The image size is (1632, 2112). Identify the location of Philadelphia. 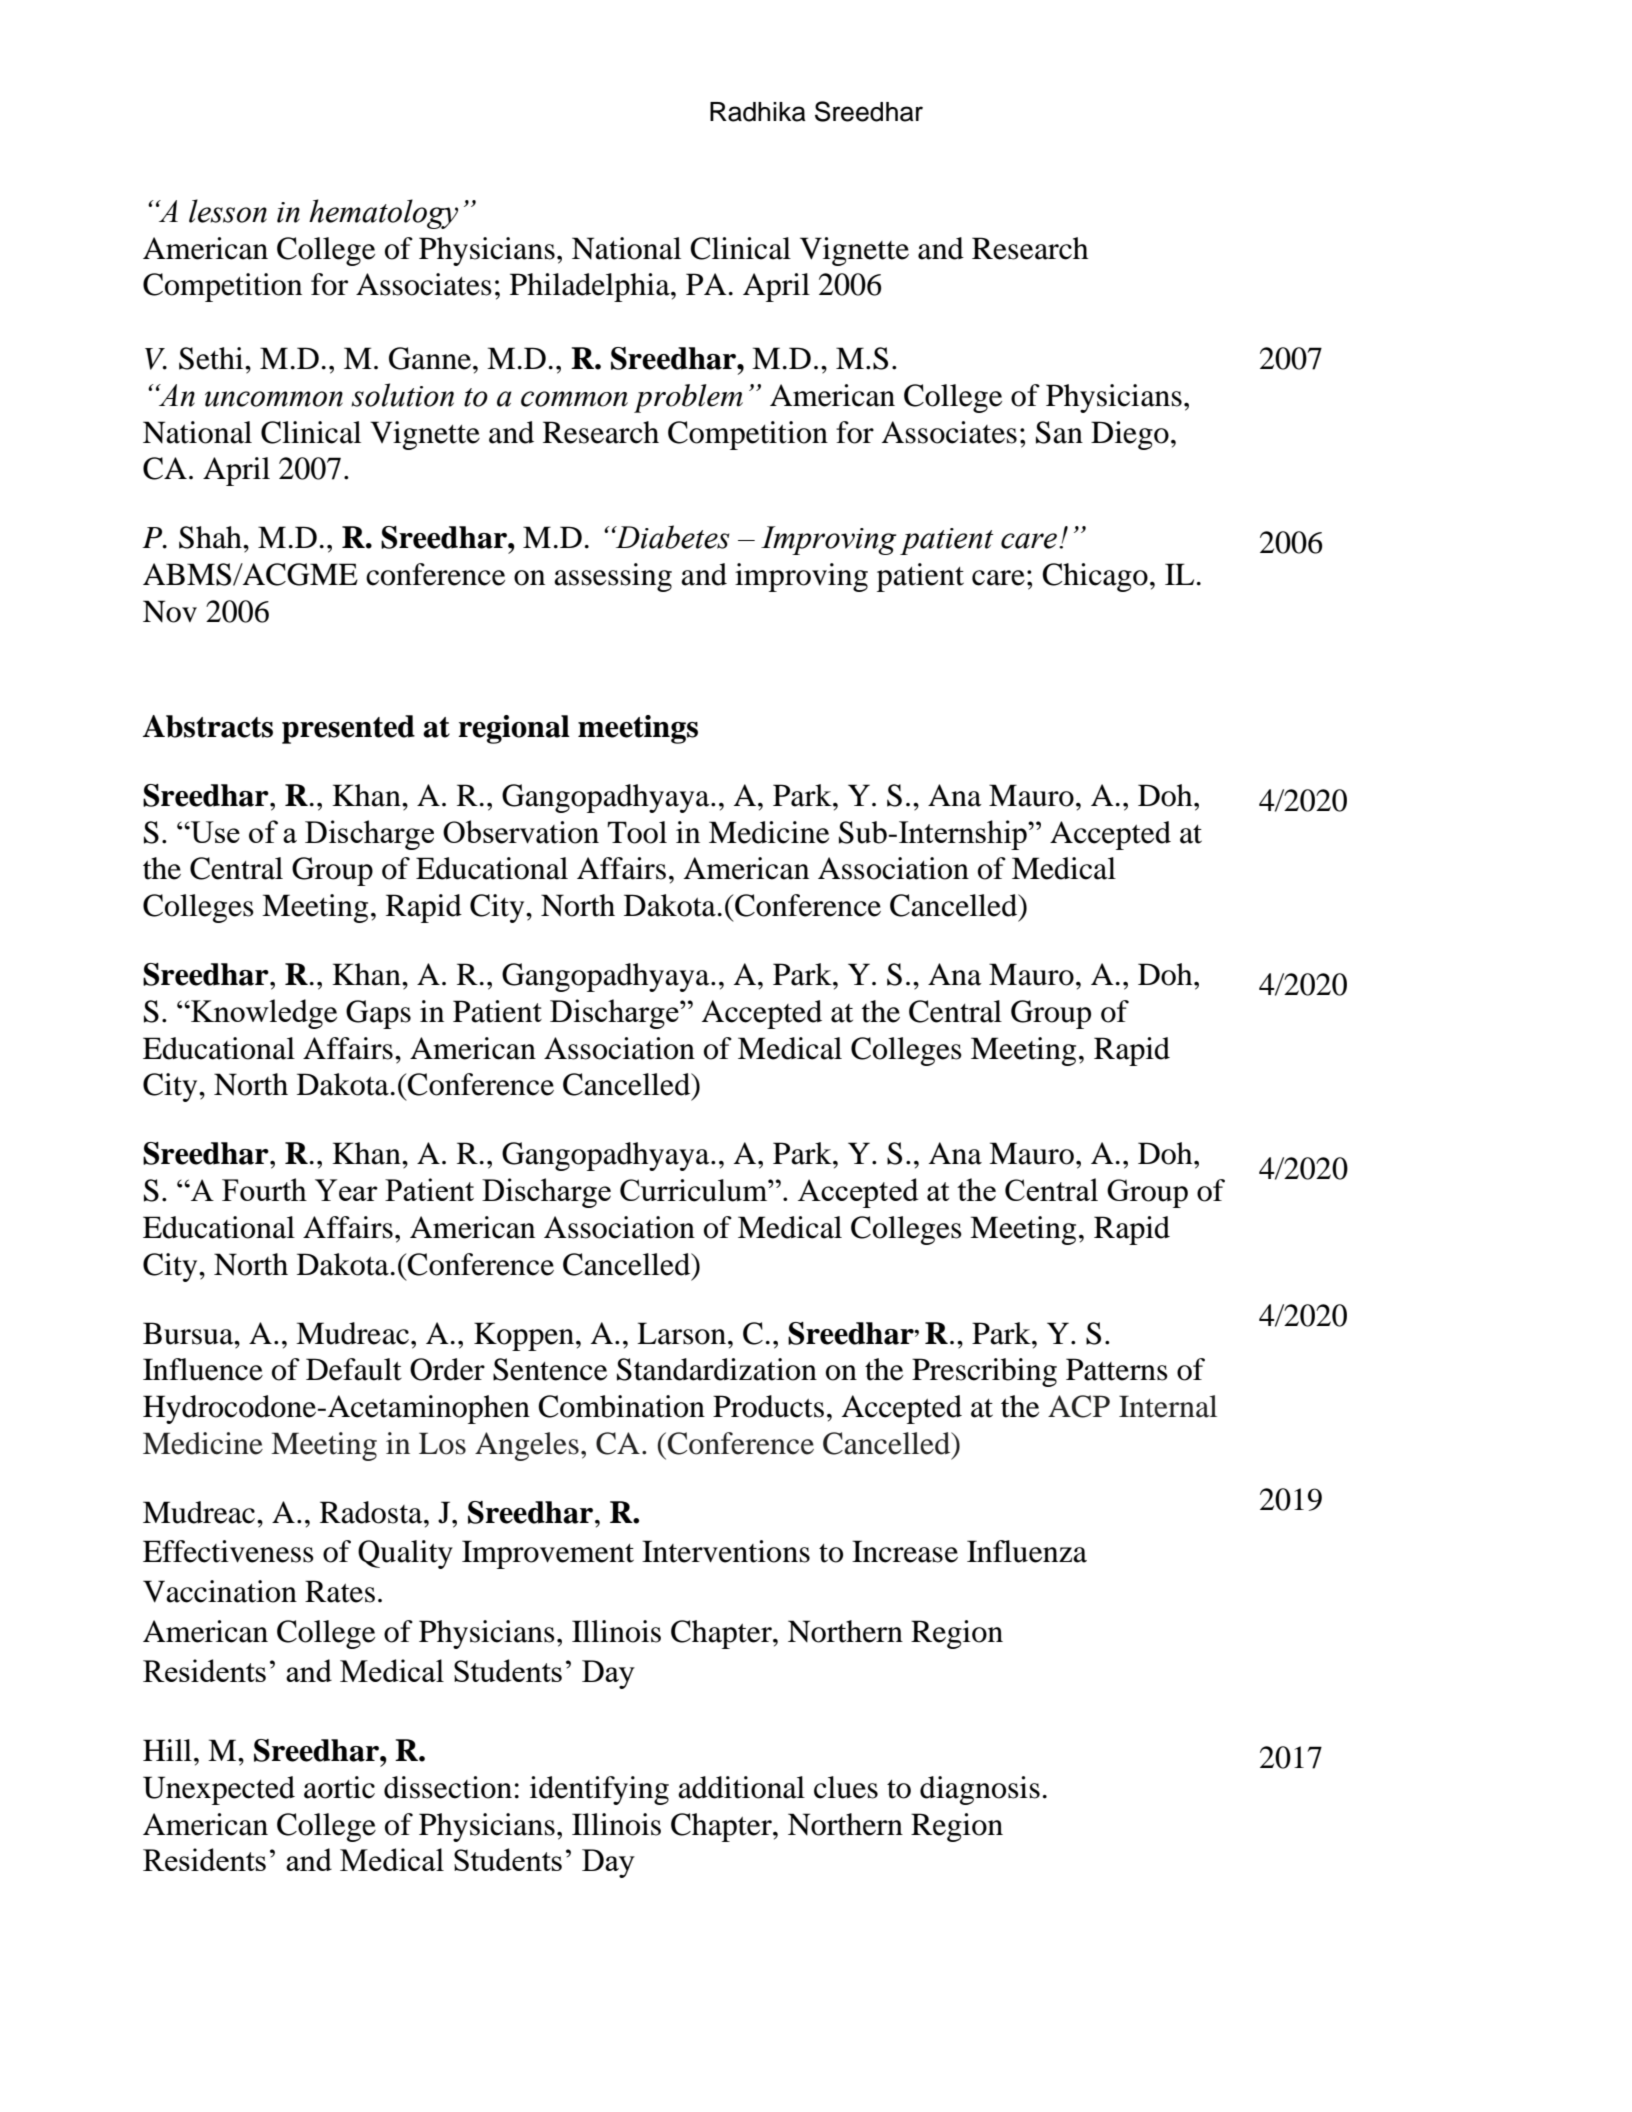
(591, 287).
